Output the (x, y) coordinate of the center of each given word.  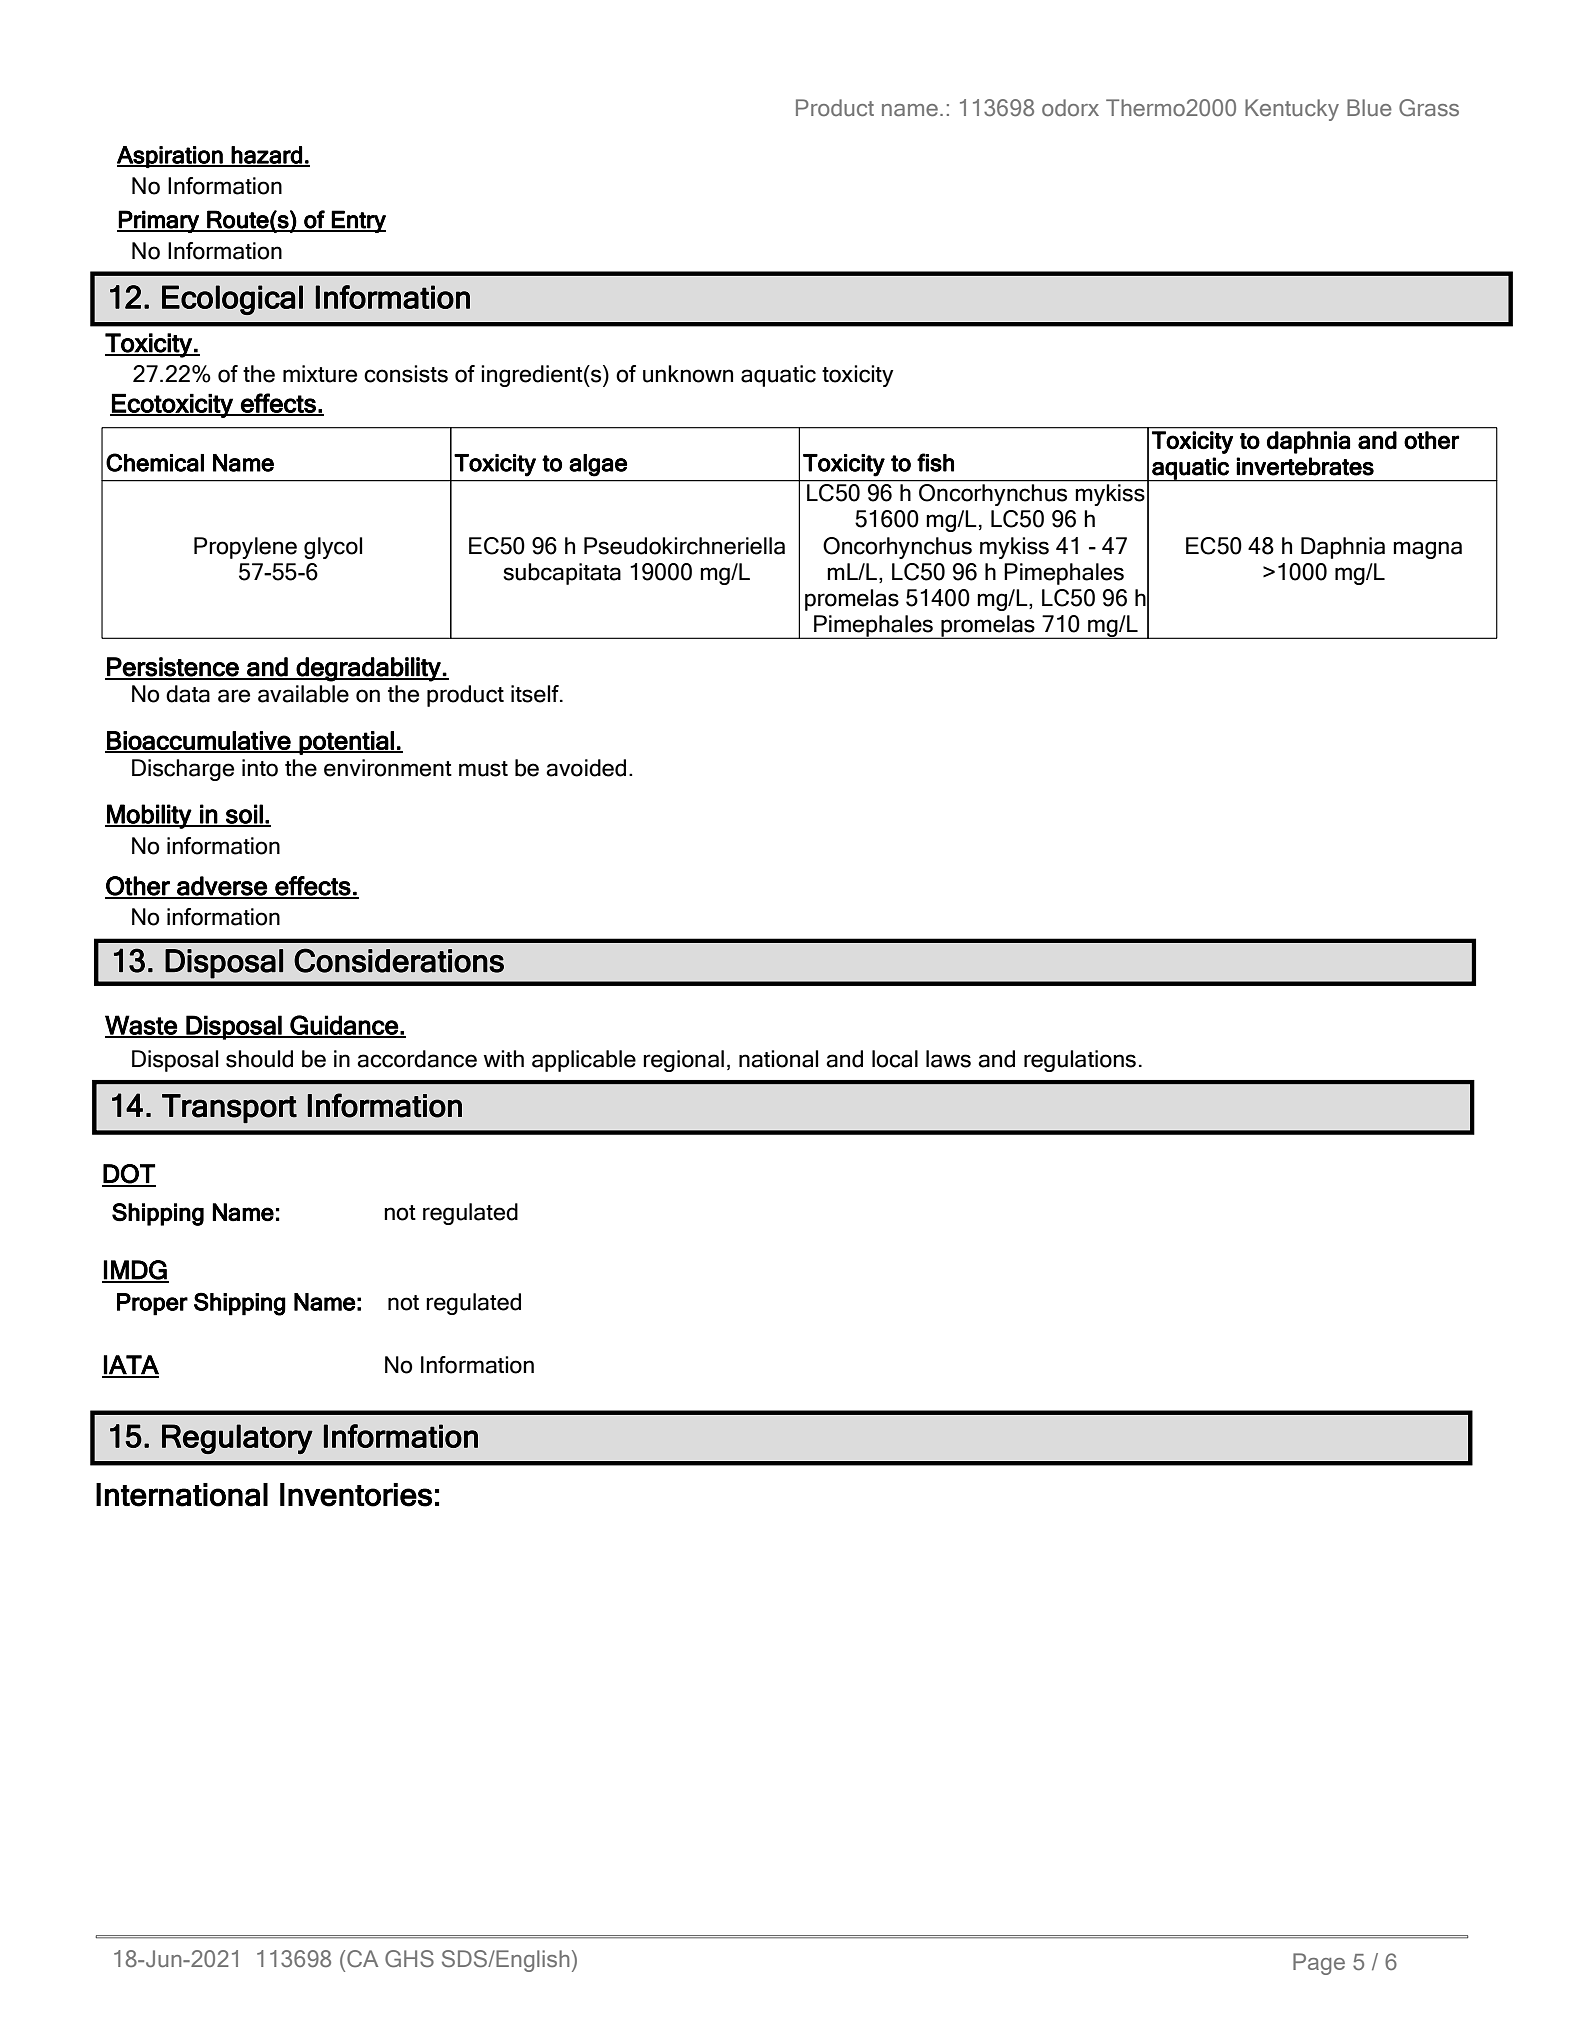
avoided (586, 768)
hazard (267, 156)
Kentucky (1292, 110)
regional (683, 1061)
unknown (688, 374)
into (260, 768)
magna (1427, 550)
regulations (1080, 1061)
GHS (409, 1959)
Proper (152, 1304)
